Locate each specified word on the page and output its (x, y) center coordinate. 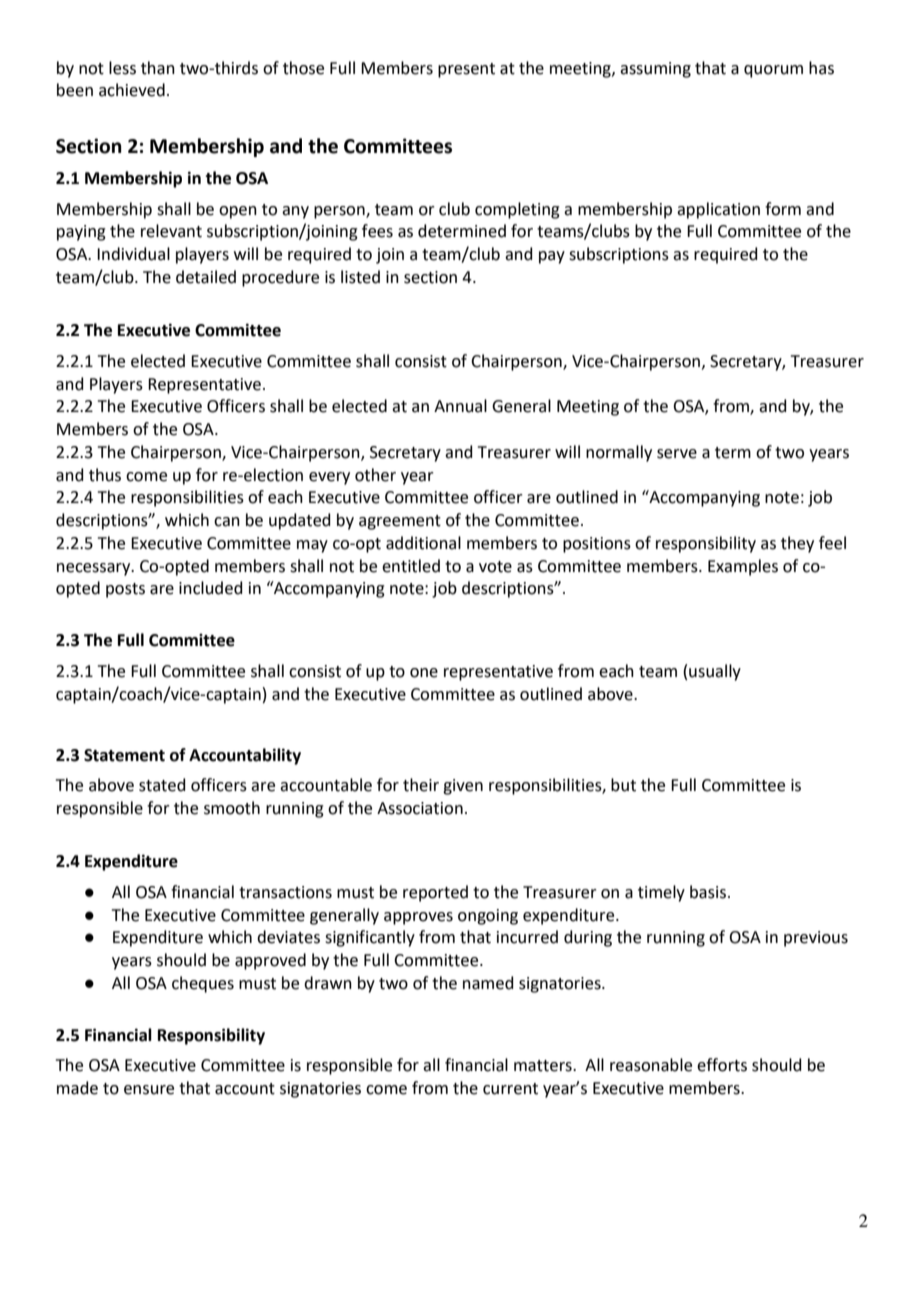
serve (677, 454)
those (303, 68)
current (510, 1089)
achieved (132, 90)
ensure (149, 1090)
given (463, 787)
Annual (460, 406)
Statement (124, 755)
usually (715, 672)
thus (105, 475)
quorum (773, 71)
